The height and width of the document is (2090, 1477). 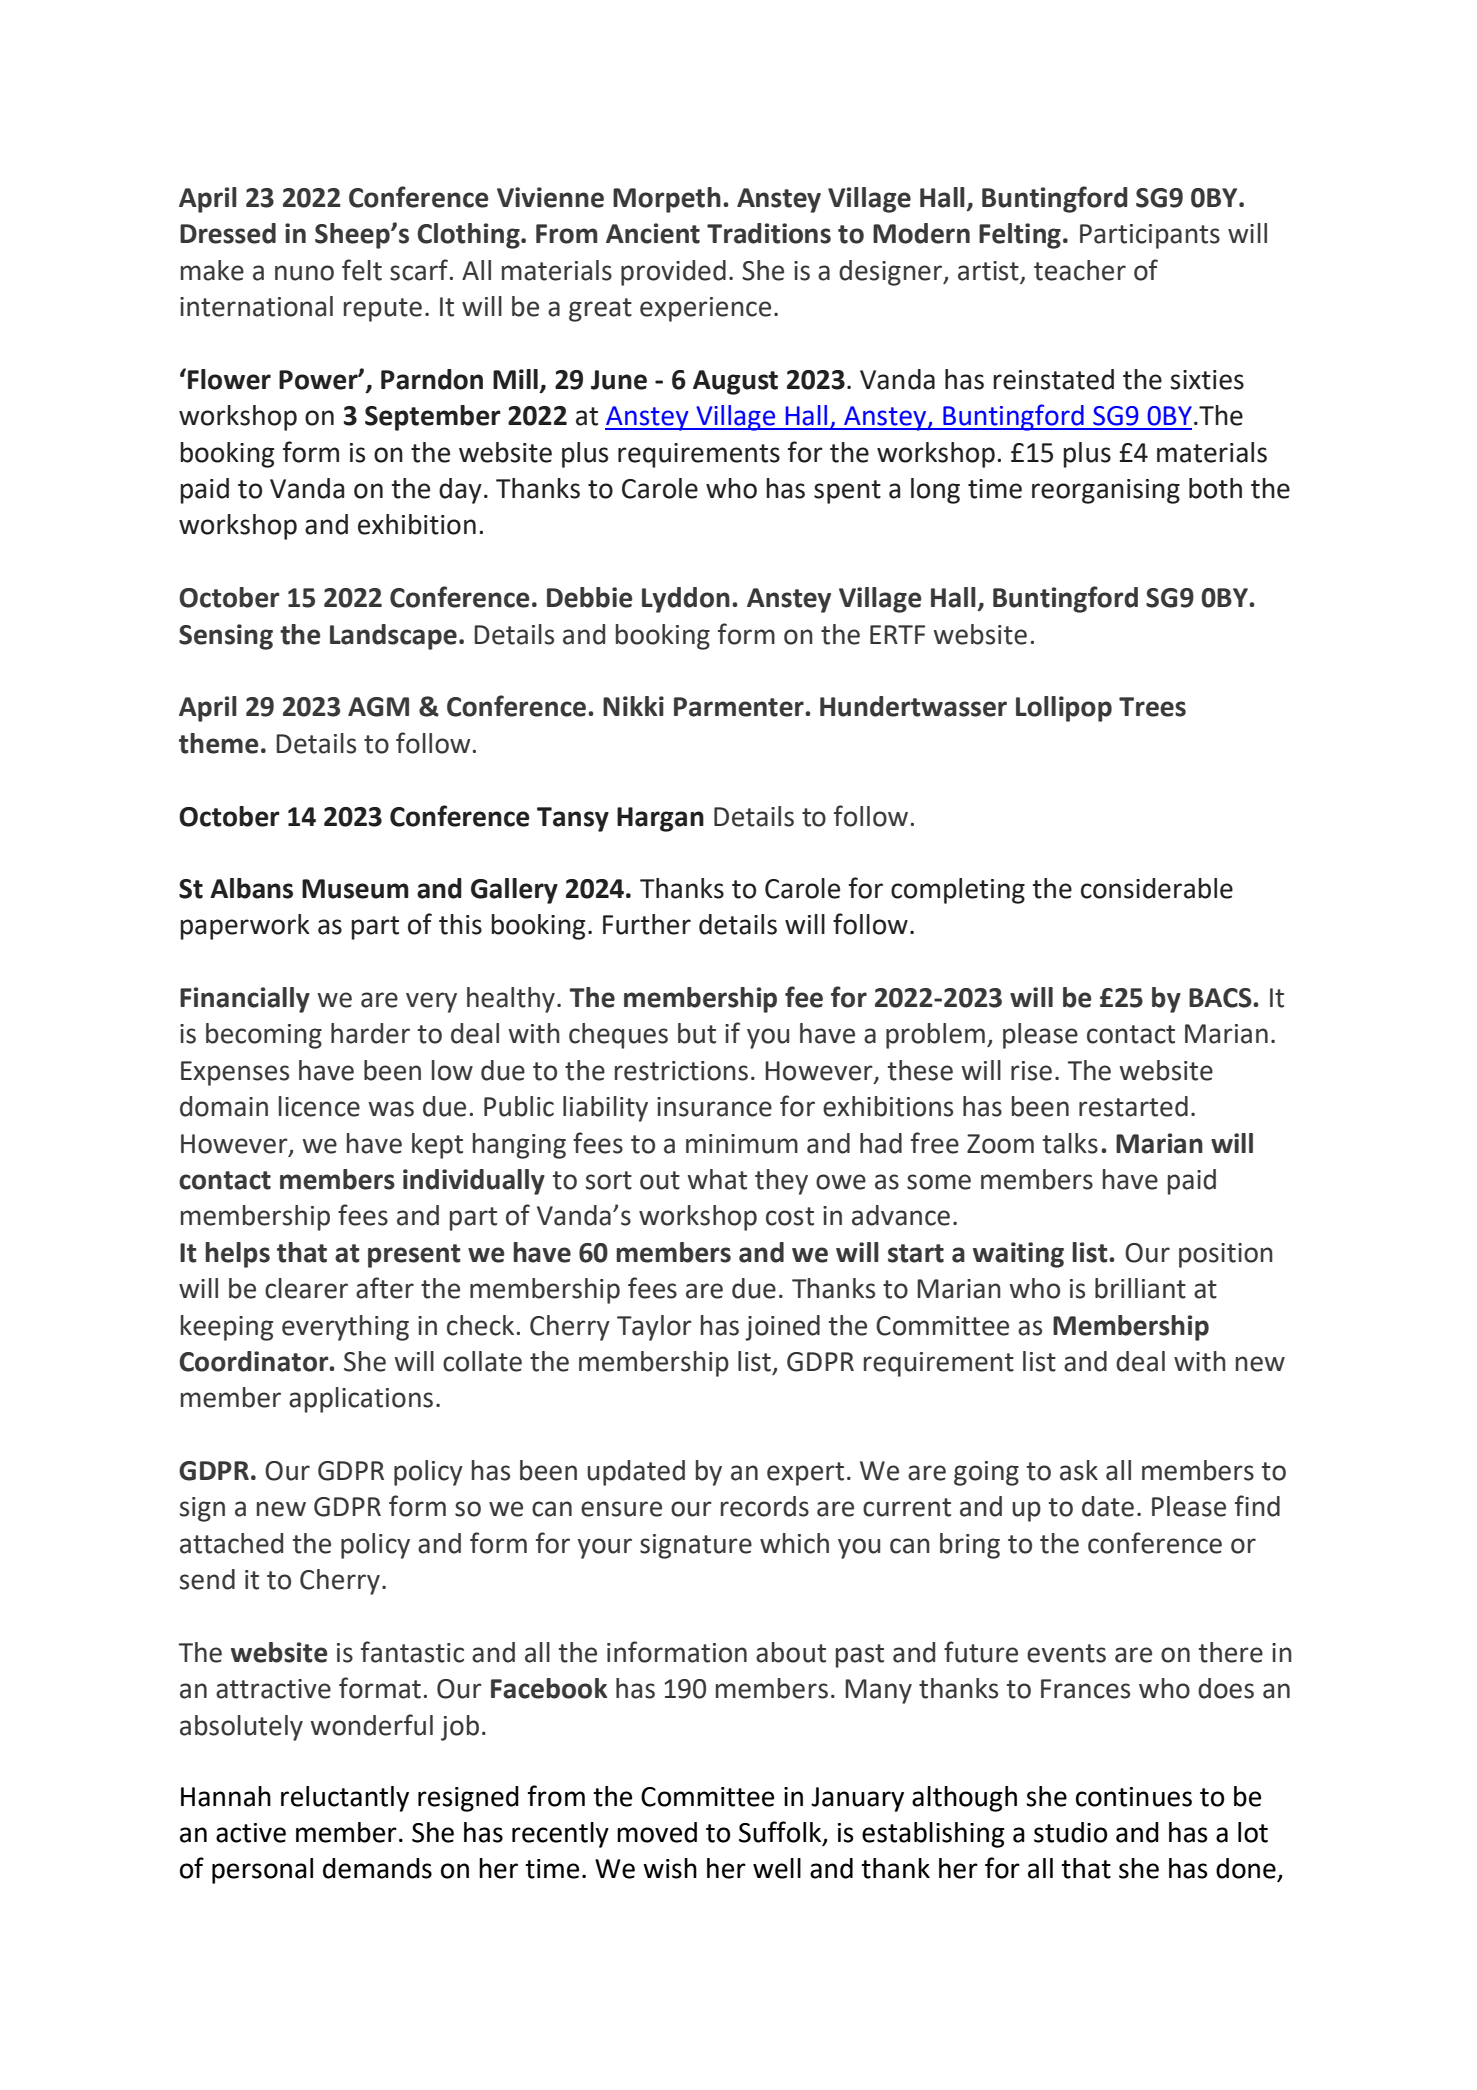 What do you see at coordinates (378, 707) in the document?
I see `AGM` at bounding box center [378, 707].
